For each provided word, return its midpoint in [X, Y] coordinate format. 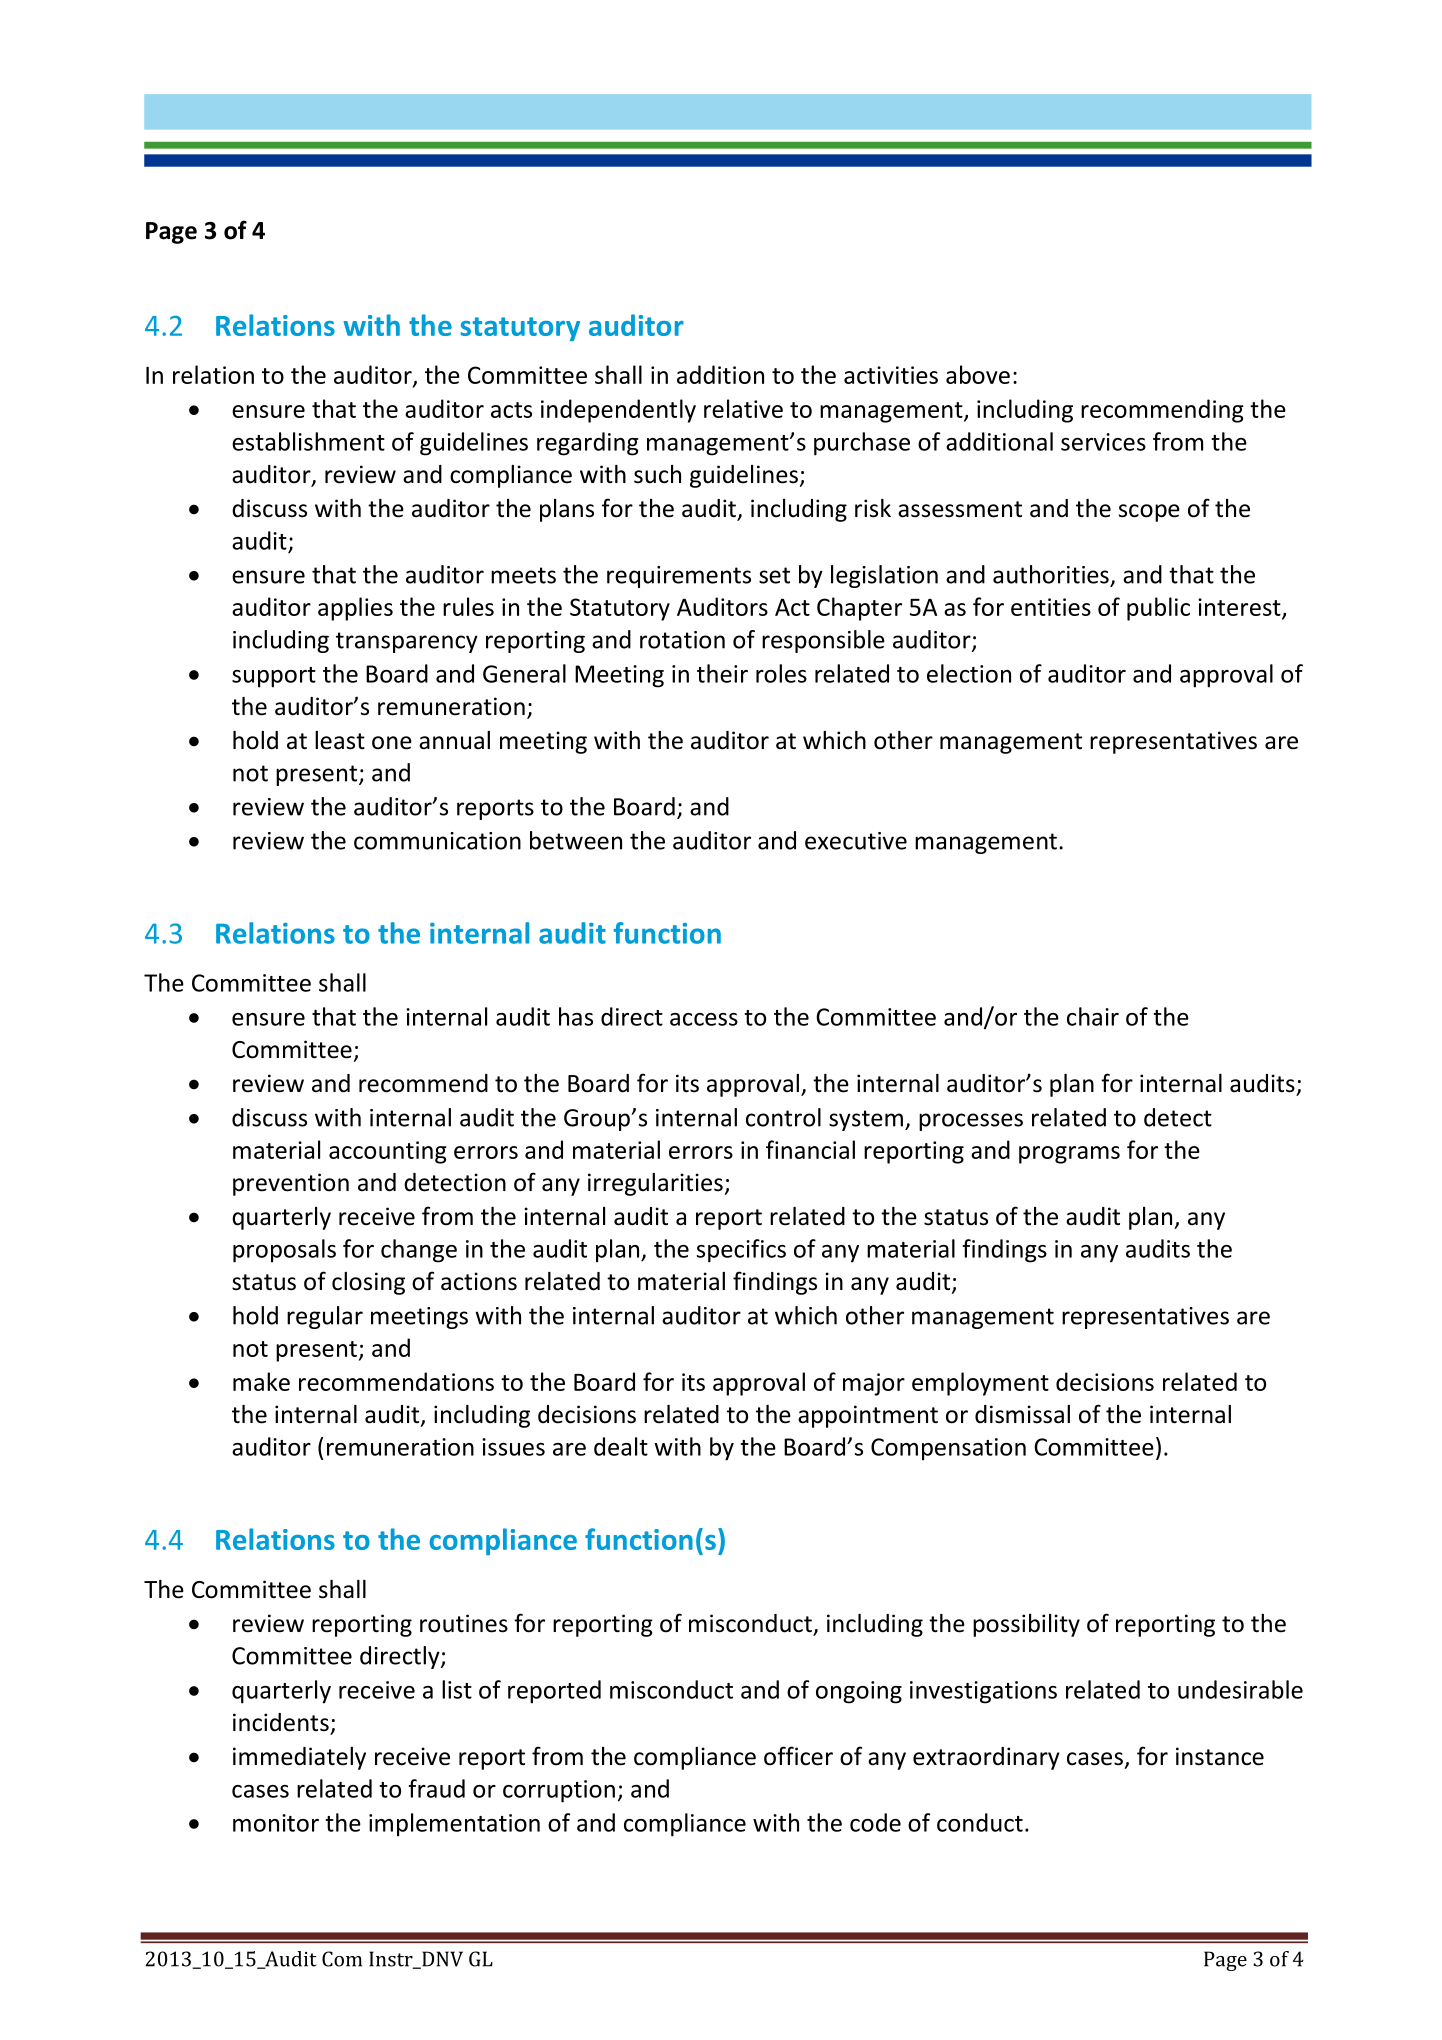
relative [743, 408]
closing [368, 1283]
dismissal [1022, 1414]
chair [1093, 1016]
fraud [437, 1788]
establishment [308, 441]
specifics [741, 1251]
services [1103, 442]
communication [437, 841]
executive [856, 841]
